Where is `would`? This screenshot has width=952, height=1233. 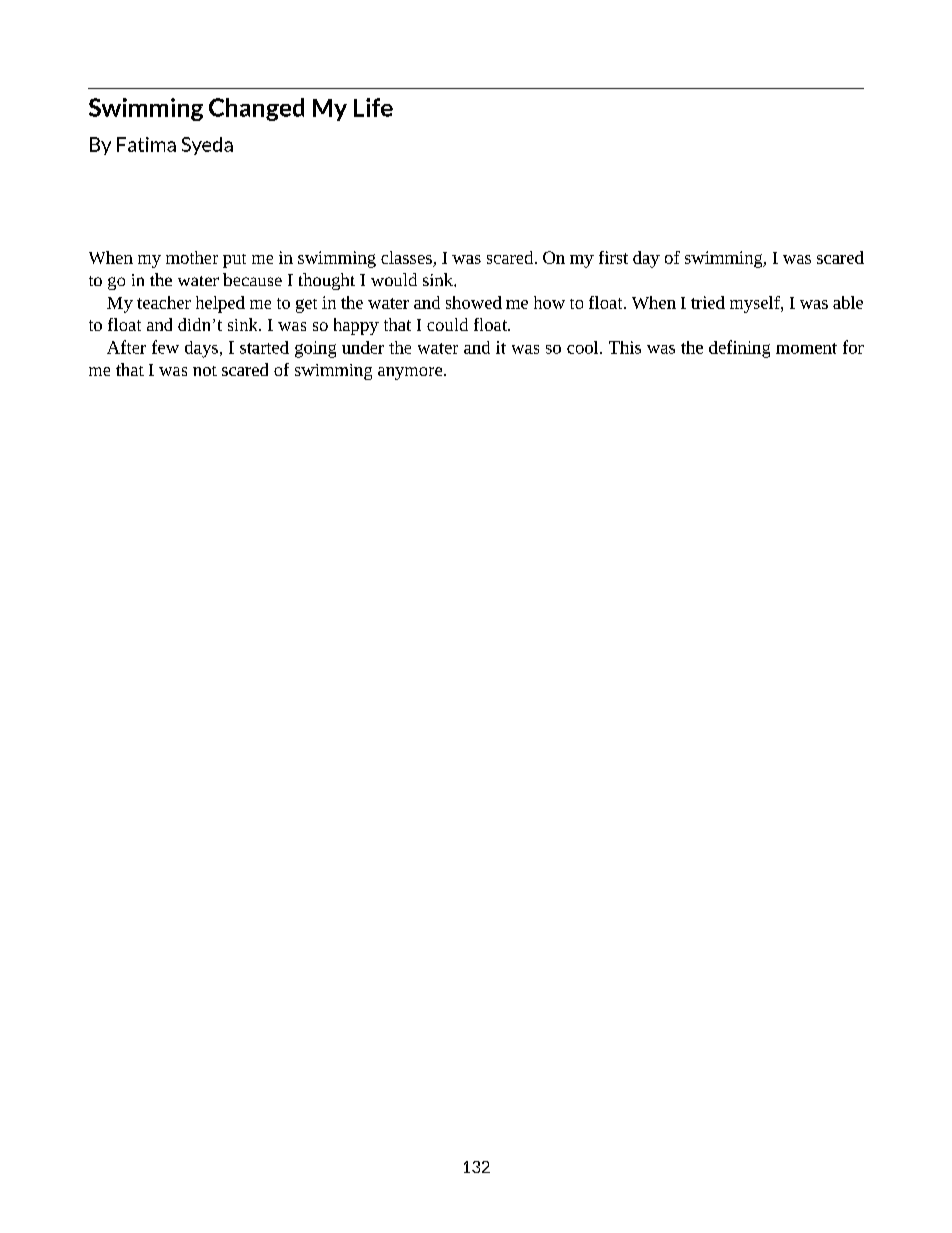
would is located at coordinates (394, 279).
